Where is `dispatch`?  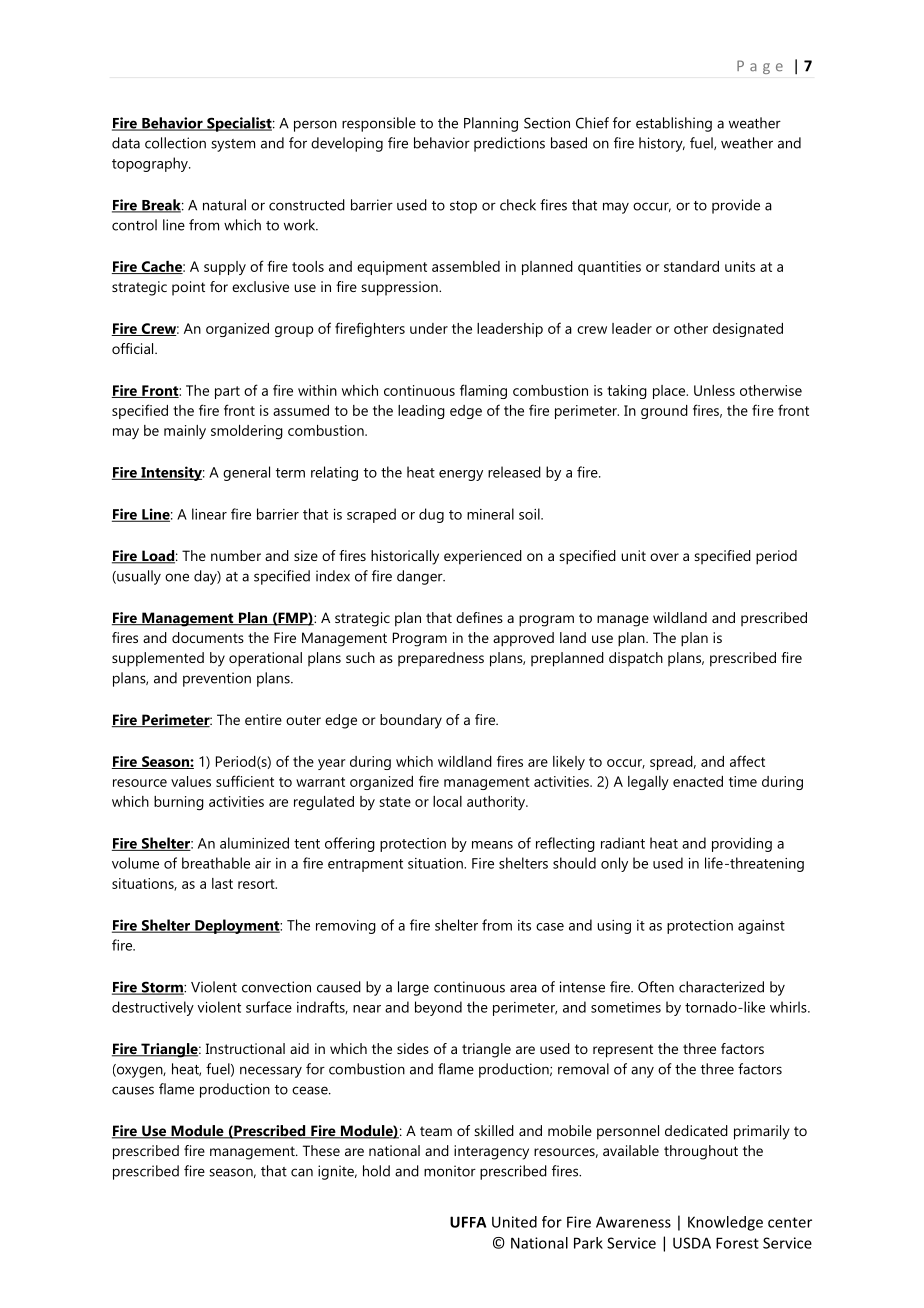 dispatch is located at coordinates (636, 659).
